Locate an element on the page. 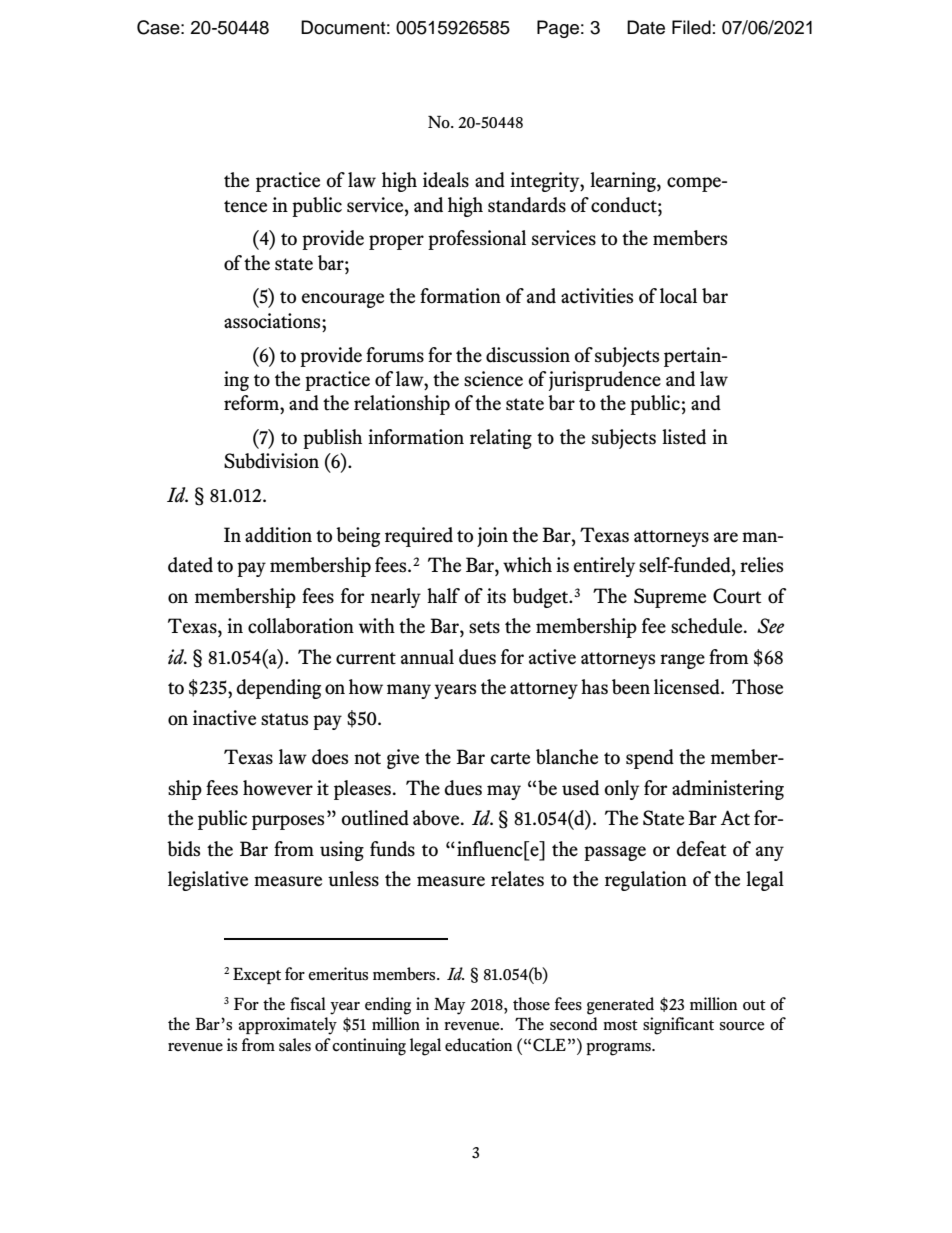  associations is located at coordinates (273, 321).
